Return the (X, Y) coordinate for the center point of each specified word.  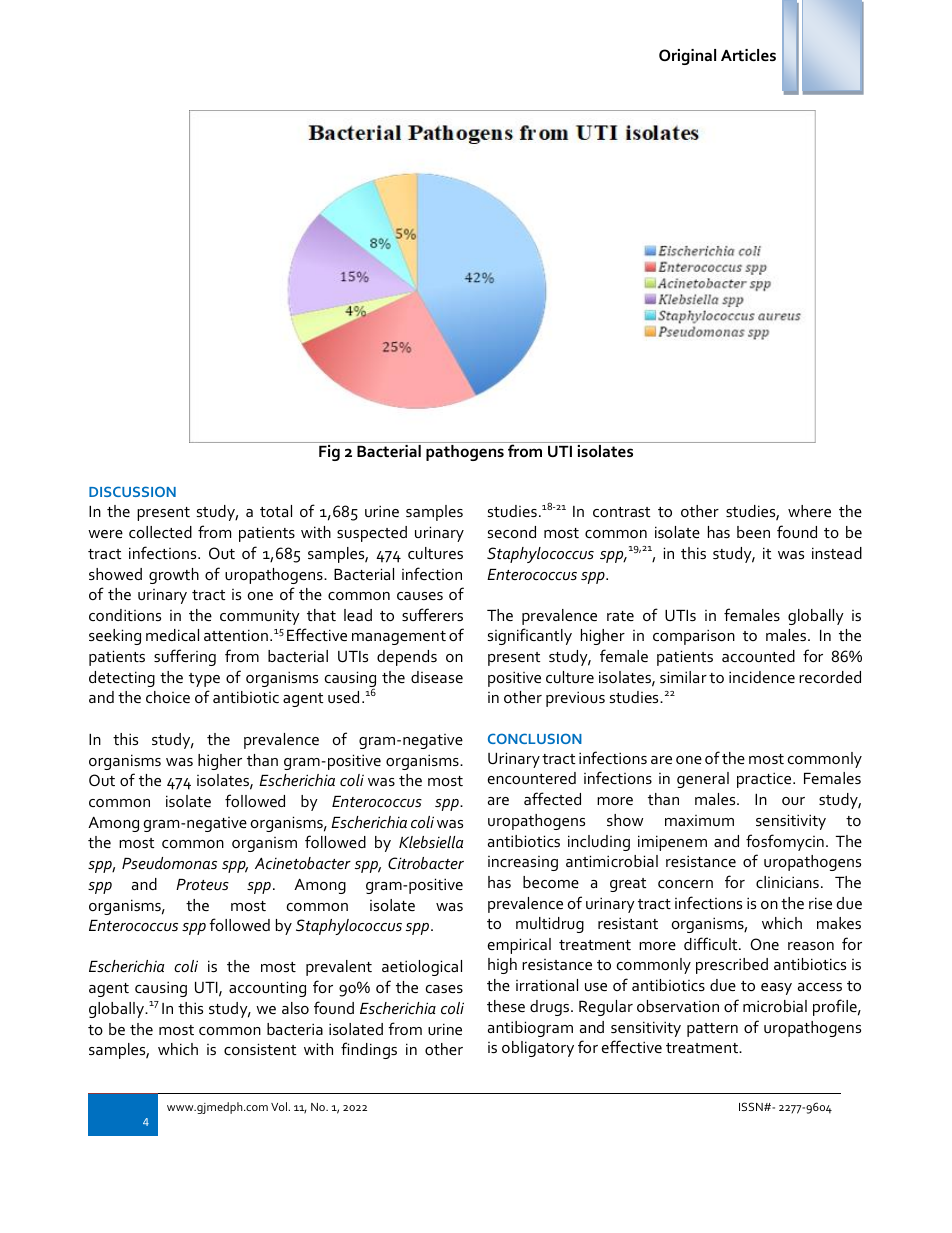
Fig (329, 453)
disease (437, 677)
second (512, 532)
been (753, 532)
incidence (762, 677)
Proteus (202, 884)
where (809, 511)
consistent (260, 1049)
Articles (748, 55)
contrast (621, 512)
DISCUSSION (132, 491)
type (204, 680)
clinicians (787, 882)
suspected (372, 534)
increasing (523, 863)
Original (687, 57)
